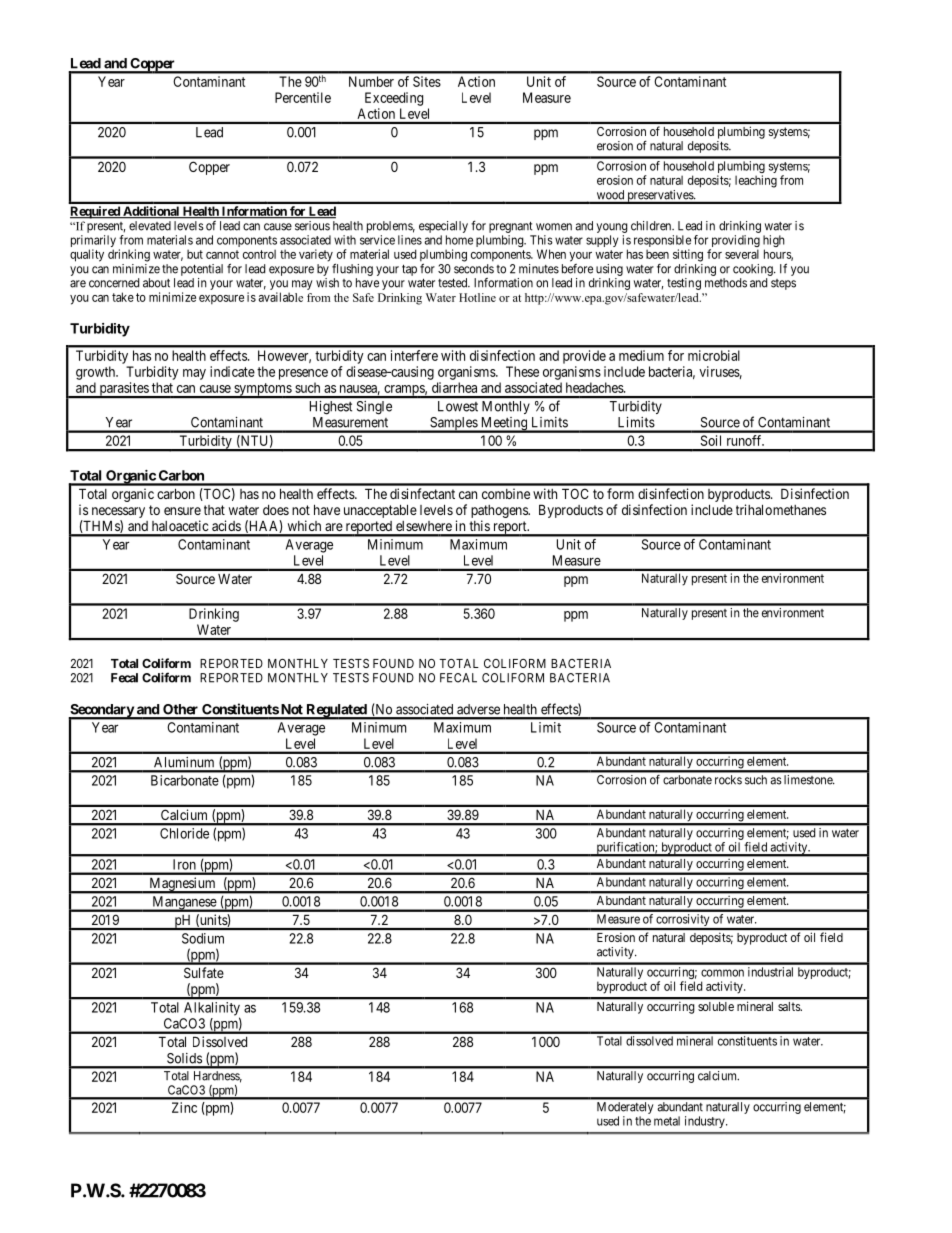 This image has width=952, height=1233. Describe the element at coordinates (756, 181) in the image. I see `leaching` at that location.
